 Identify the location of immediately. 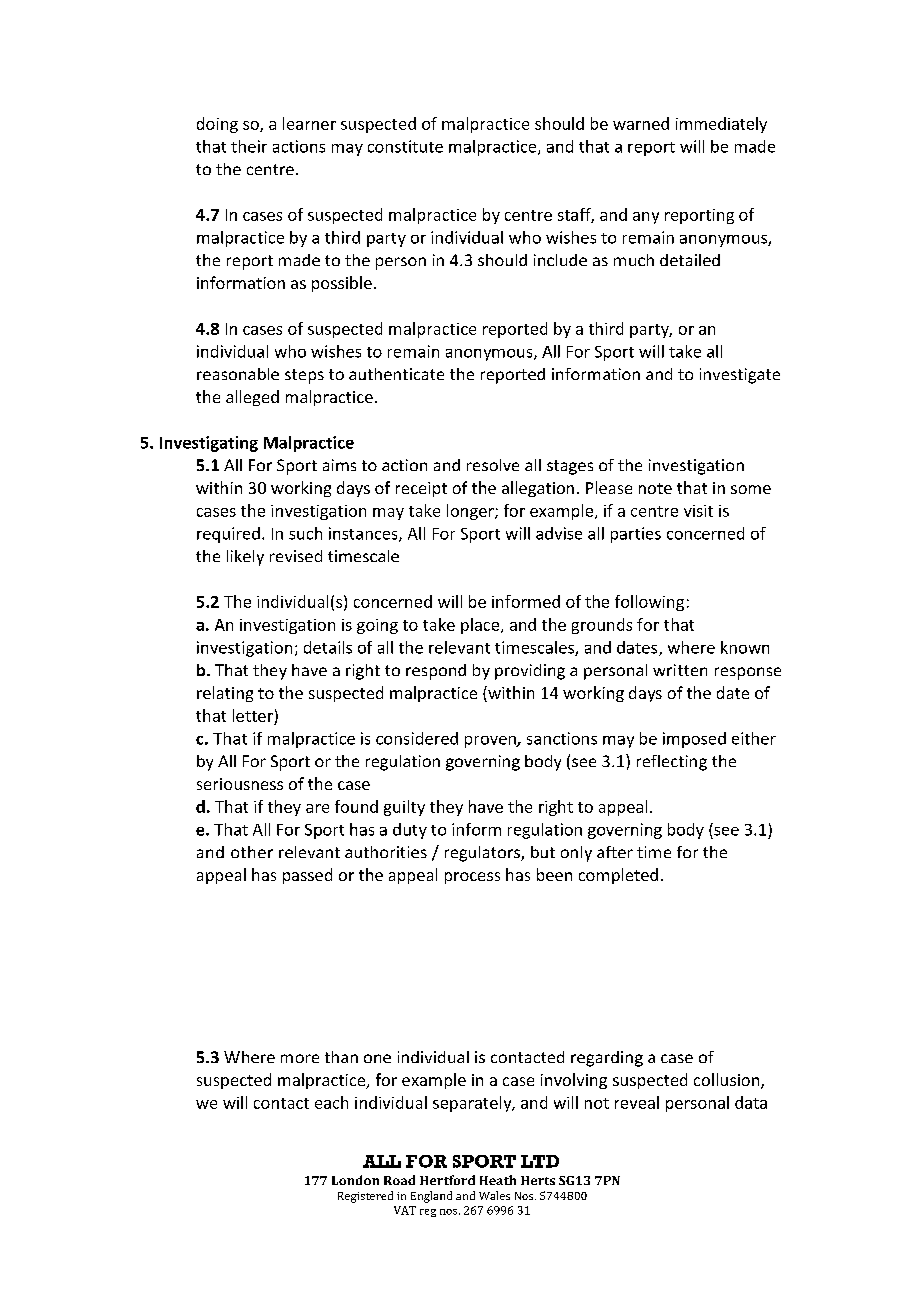
(721, 125).
